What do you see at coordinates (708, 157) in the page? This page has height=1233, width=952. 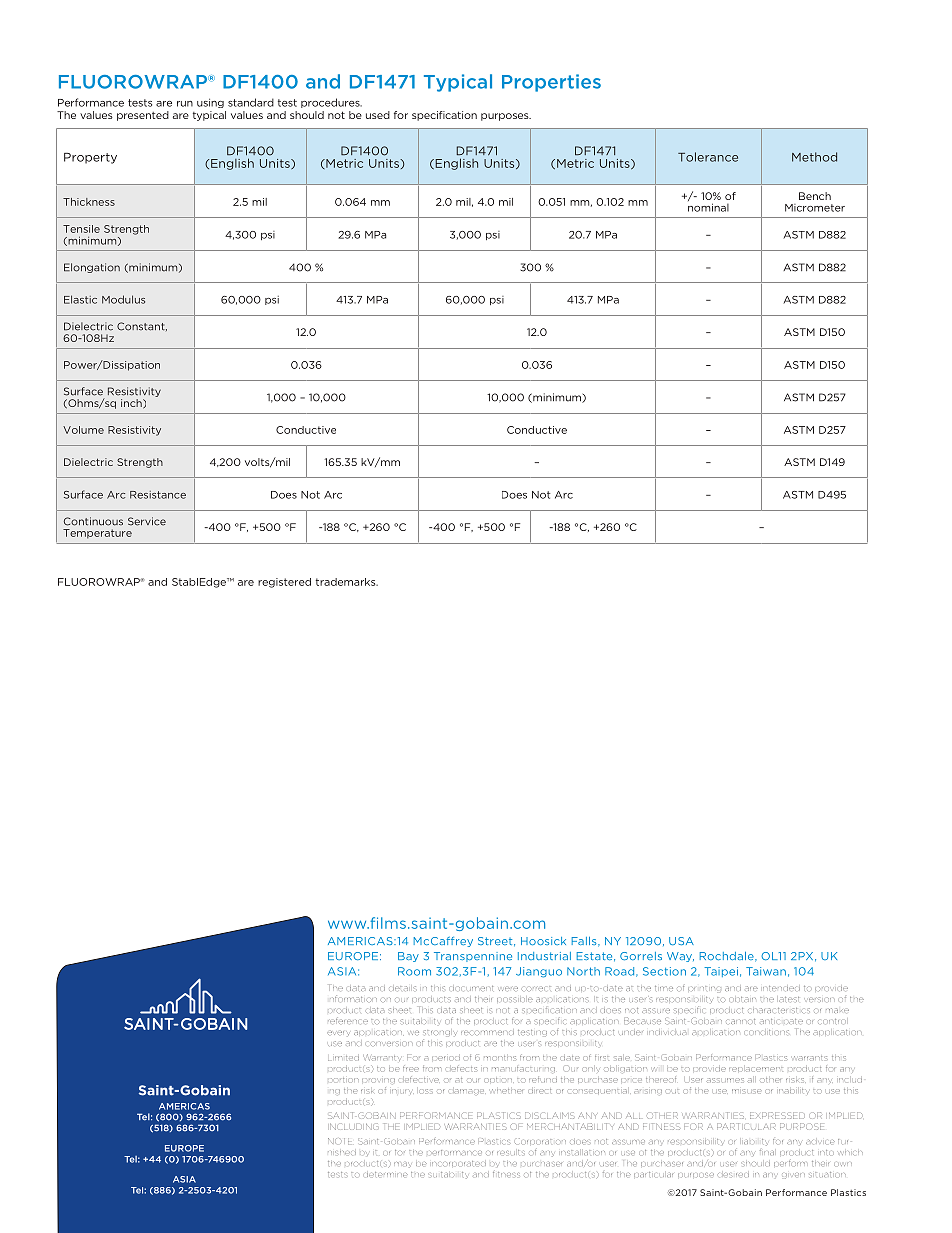 I see `Tolerance` at bounding box center [708, 157].
